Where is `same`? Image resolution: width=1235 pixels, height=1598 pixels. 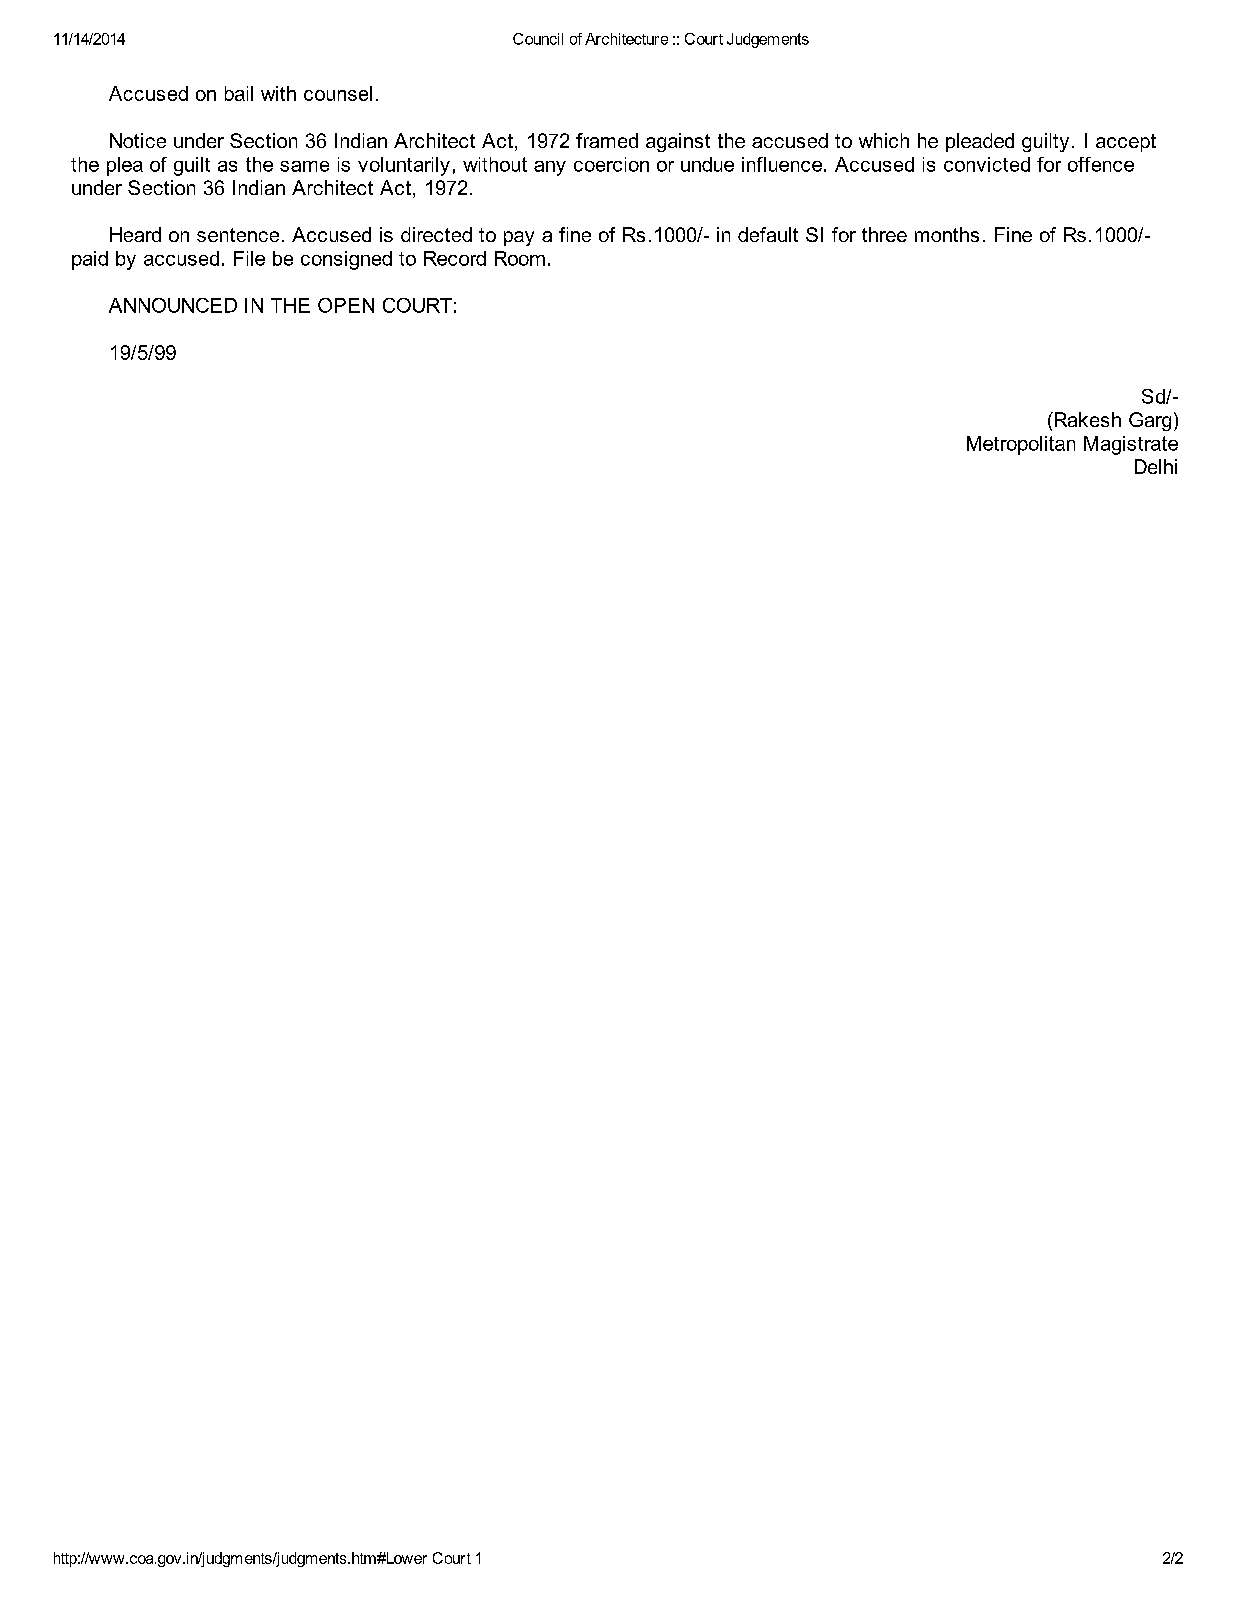 same is located at coordinates (304, 166).
